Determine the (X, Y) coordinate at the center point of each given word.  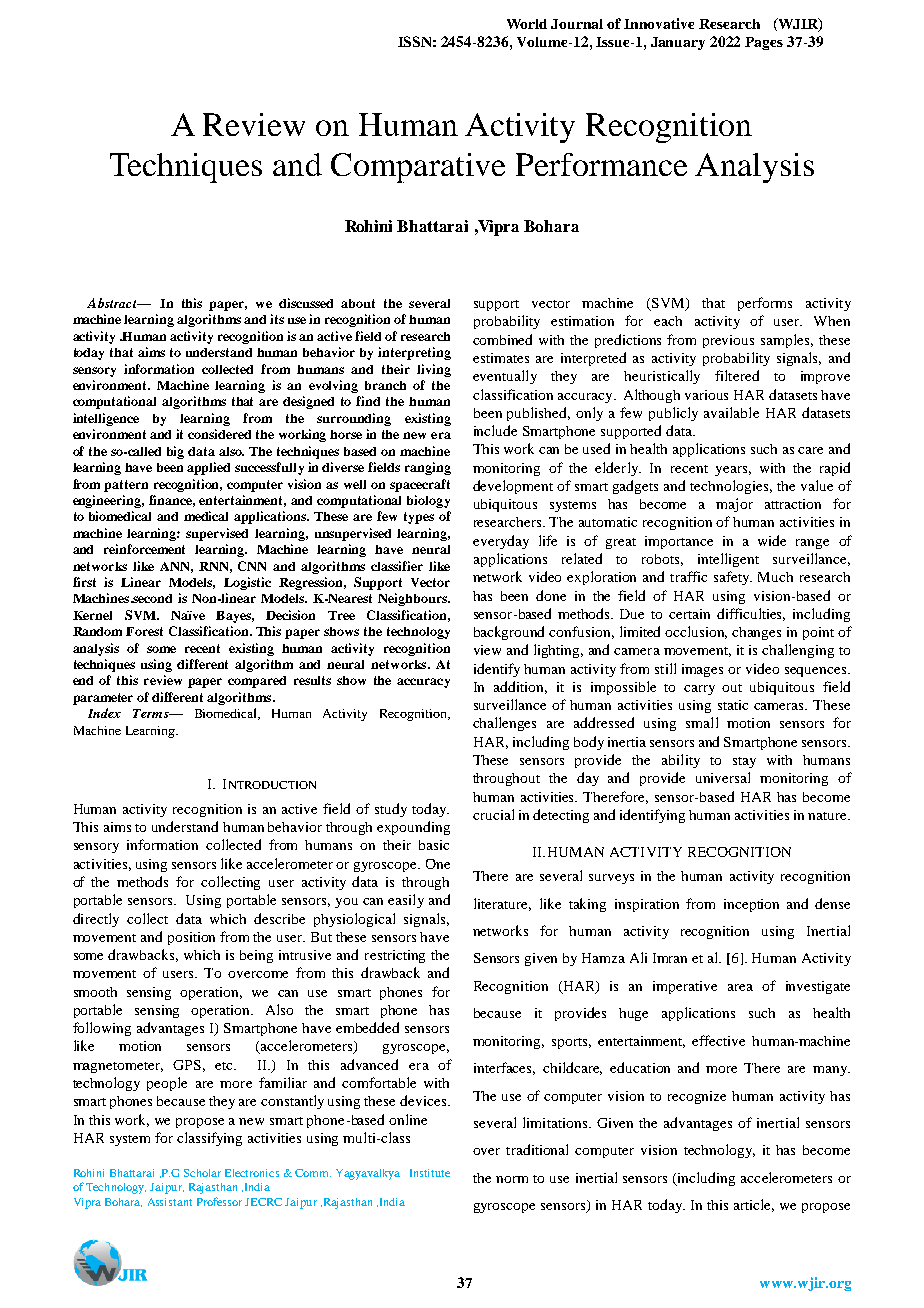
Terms (152, 713)
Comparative (418, 168)
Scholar (202, 1173)
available (731, 412)
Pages (764, 43)
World (527, 24)
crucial (493, 814)
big (175, 452)
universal (723, 777)
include (495, 430)
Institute (430, 1173)
